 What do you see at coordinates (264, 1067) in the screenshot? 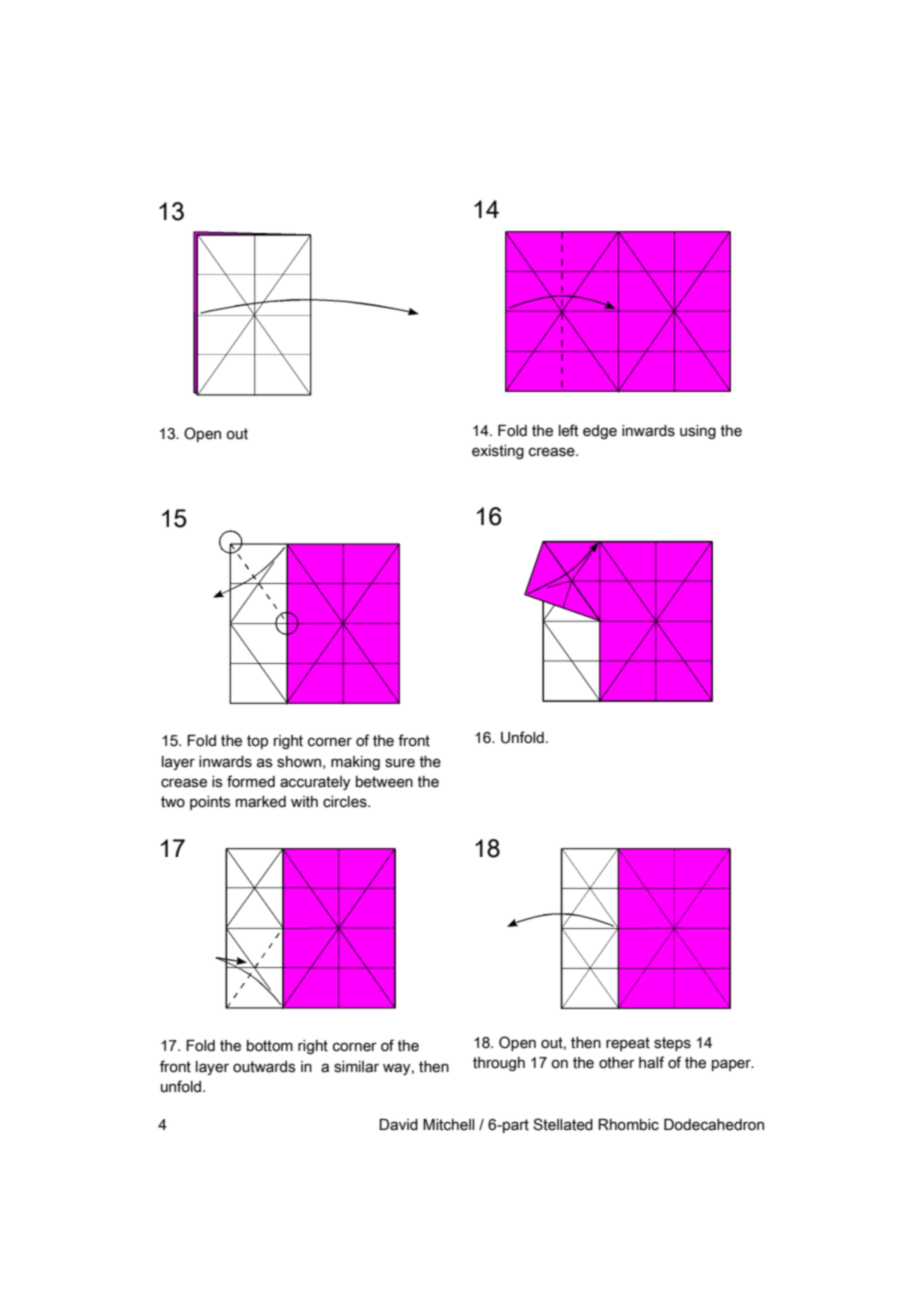
I see `outwards` at bounding box center [264, 1067].
